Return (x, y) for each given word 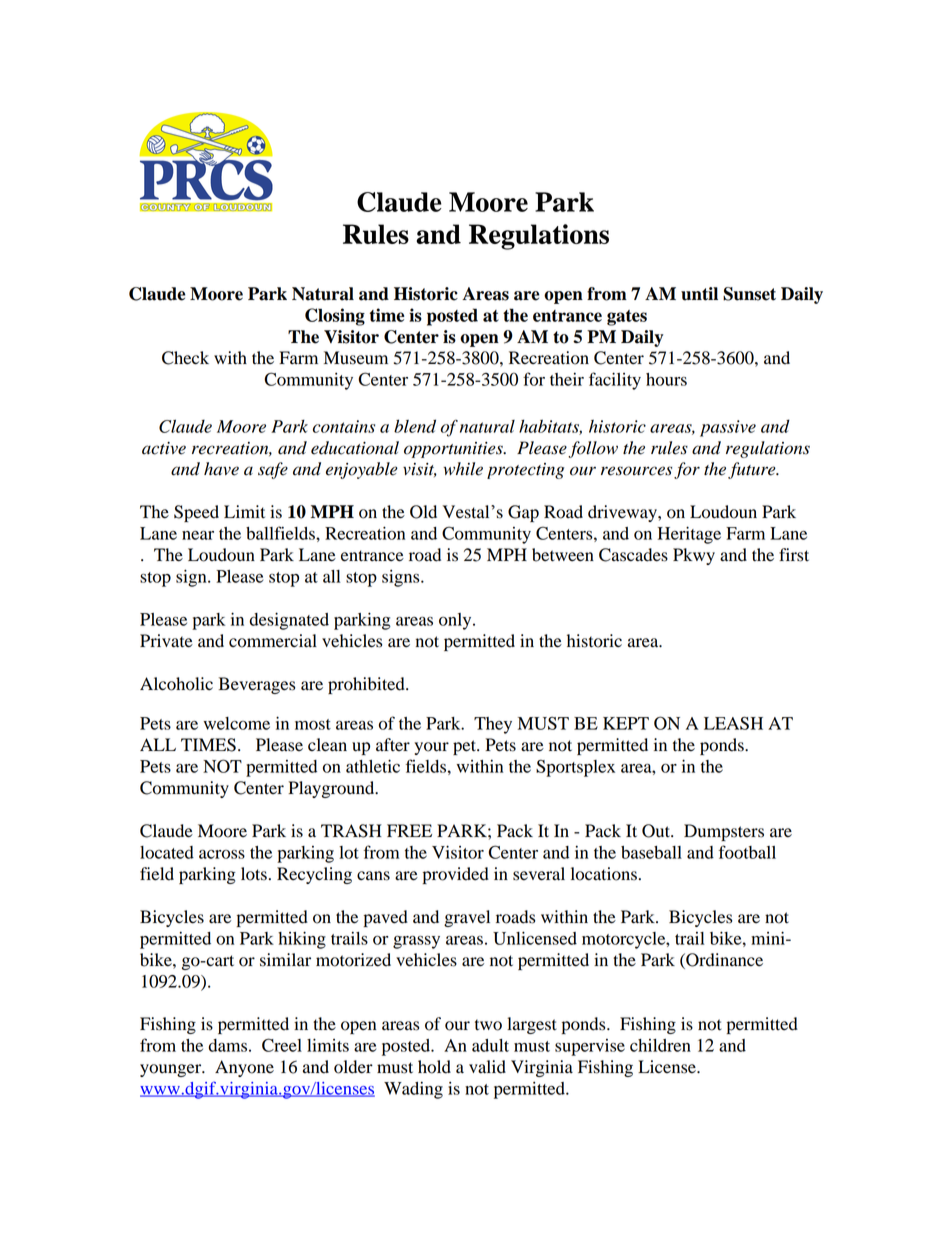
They (493, 725)
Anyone (244, 1068)
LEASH (733, 723)
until (699, 294)
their (567, 379)
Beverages (257, 685)
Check (185, 358)
